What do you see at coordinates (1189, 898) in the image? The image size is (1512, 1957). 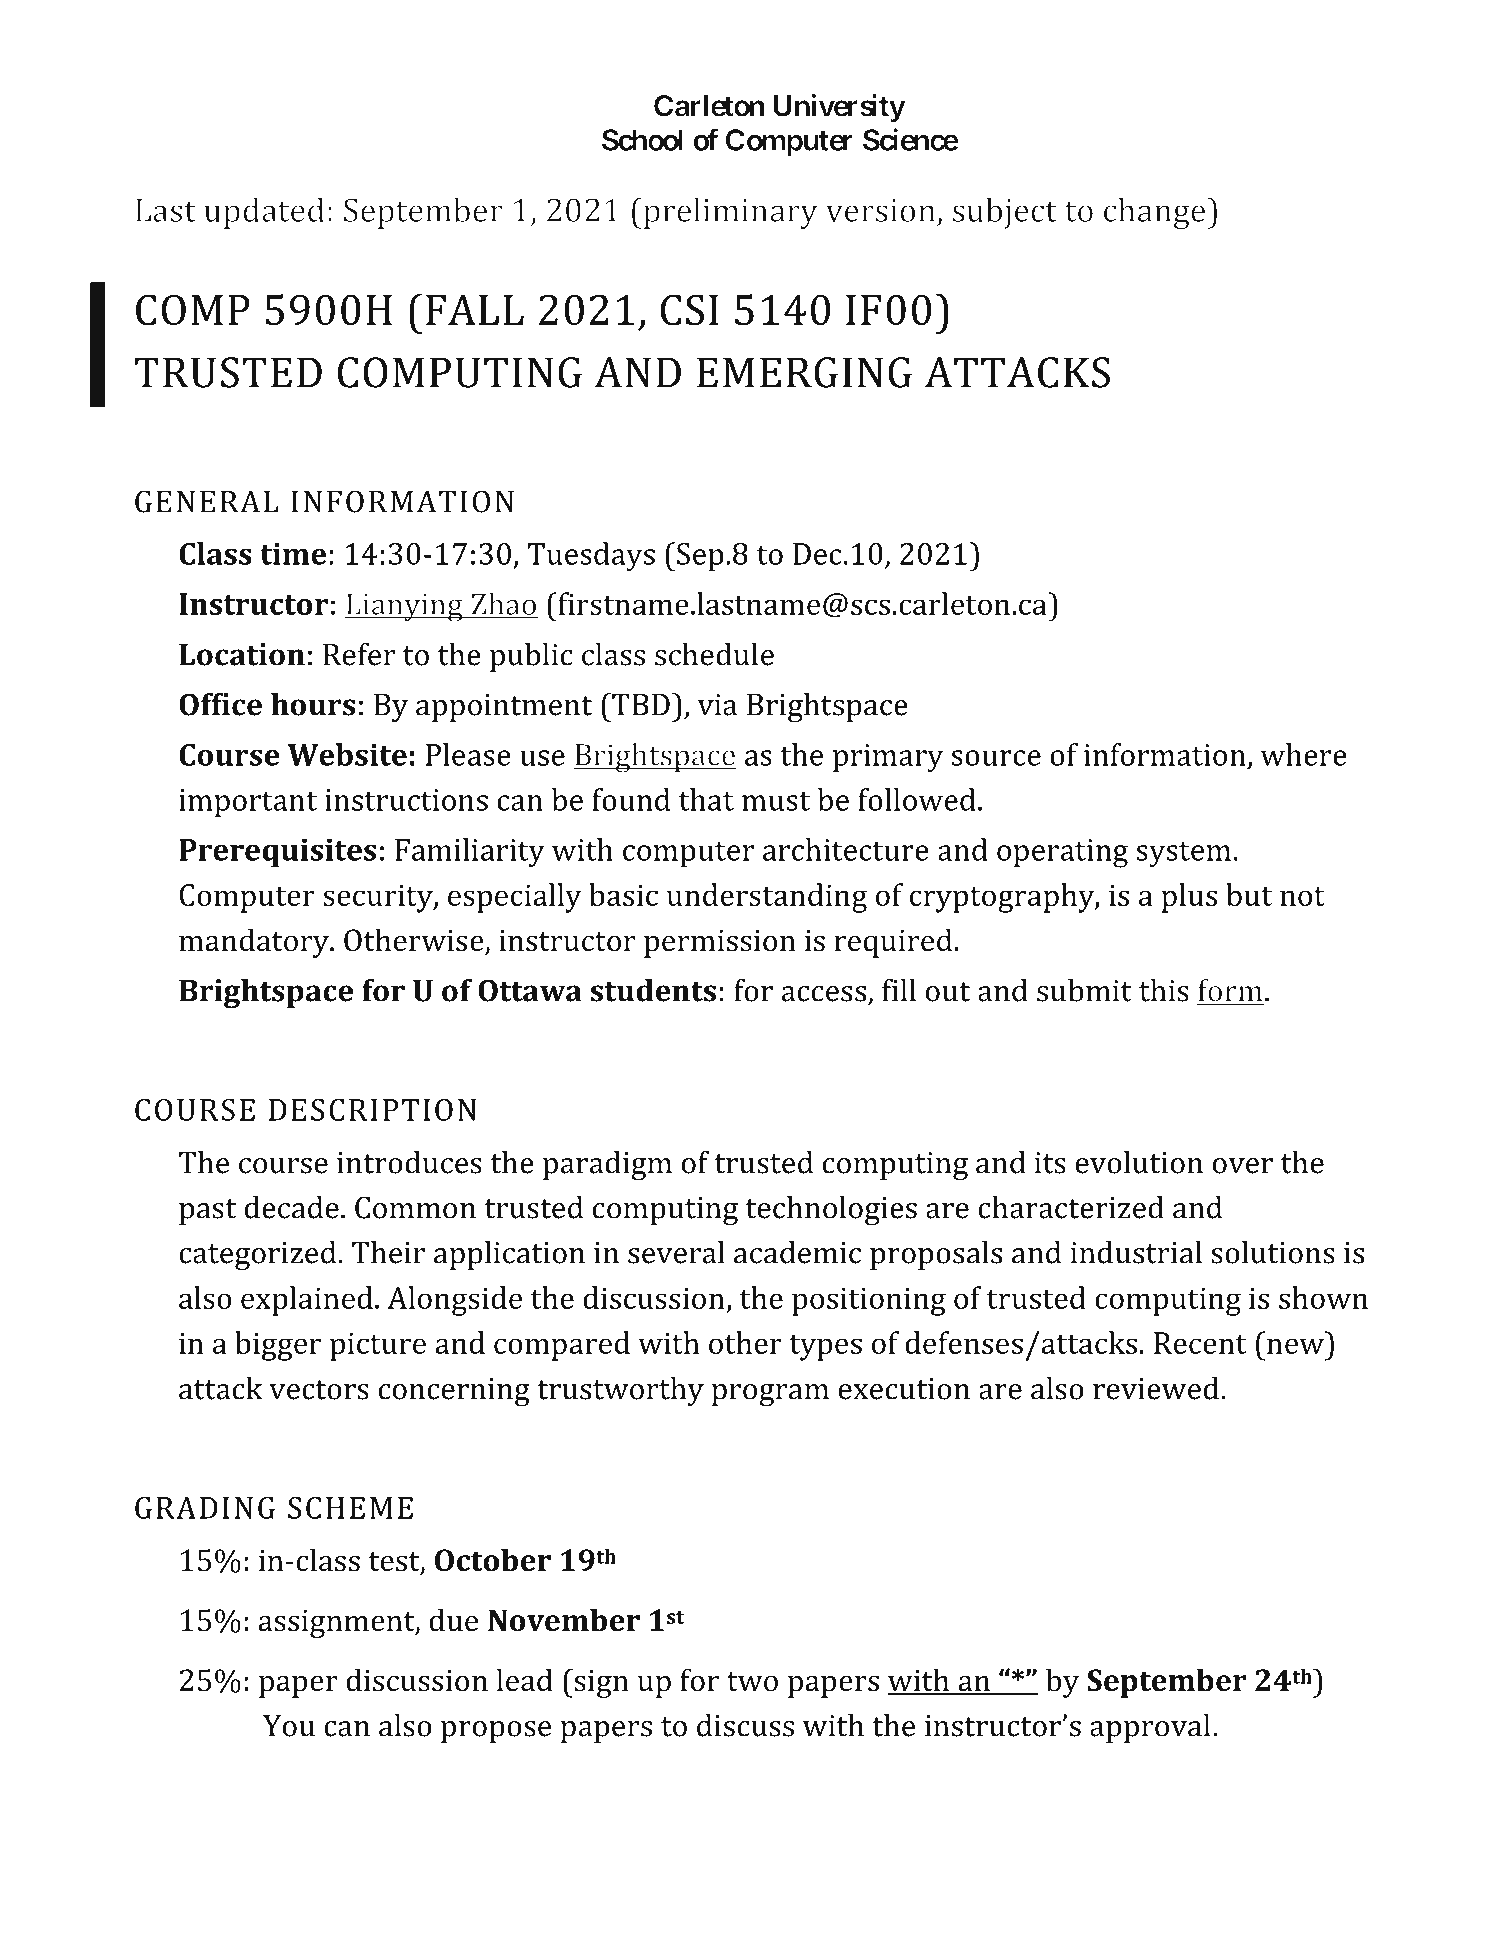 I see `plus` at bounding box center [1189, 898].
